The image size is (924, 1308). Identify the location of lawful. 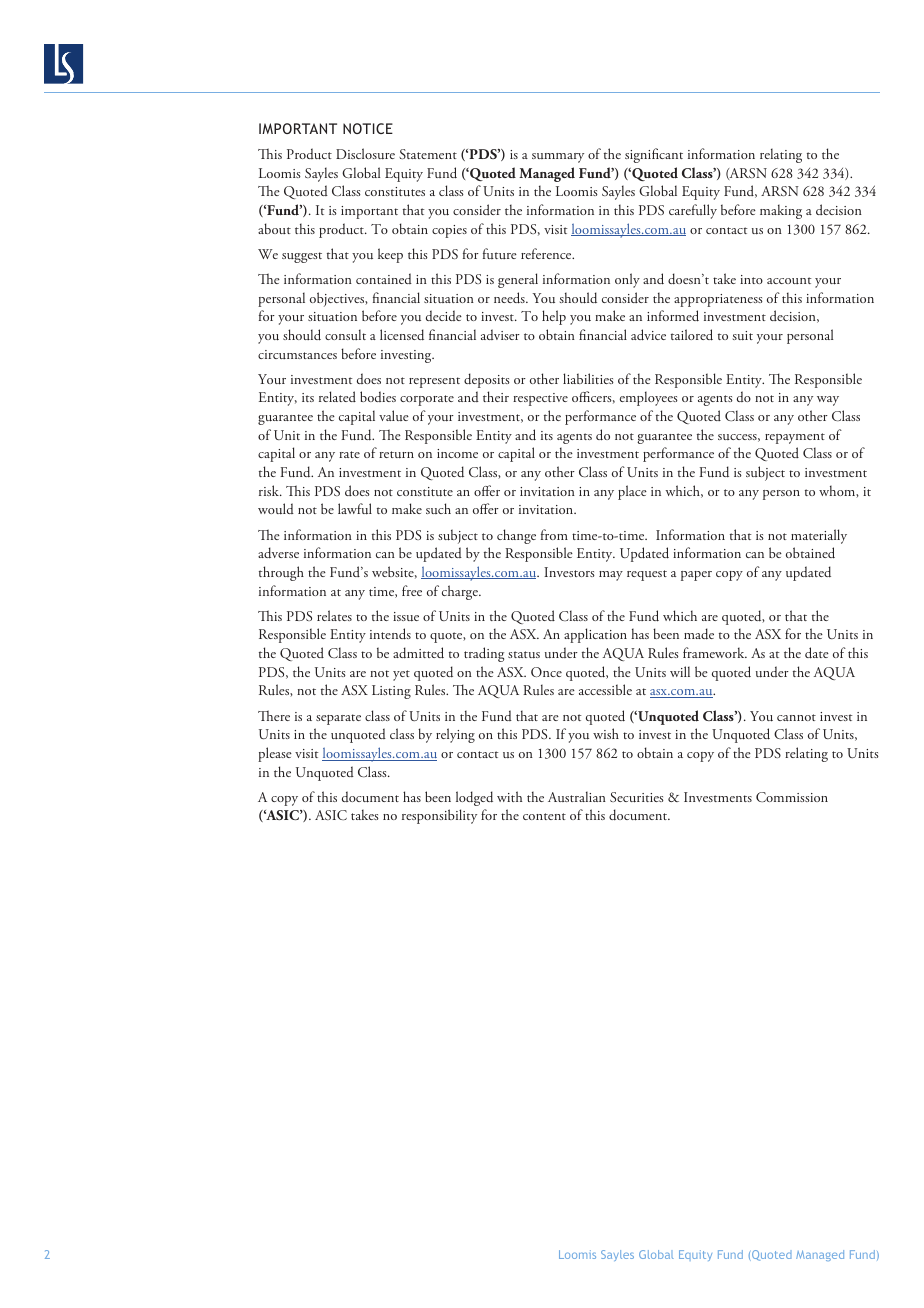
(355, 509).
